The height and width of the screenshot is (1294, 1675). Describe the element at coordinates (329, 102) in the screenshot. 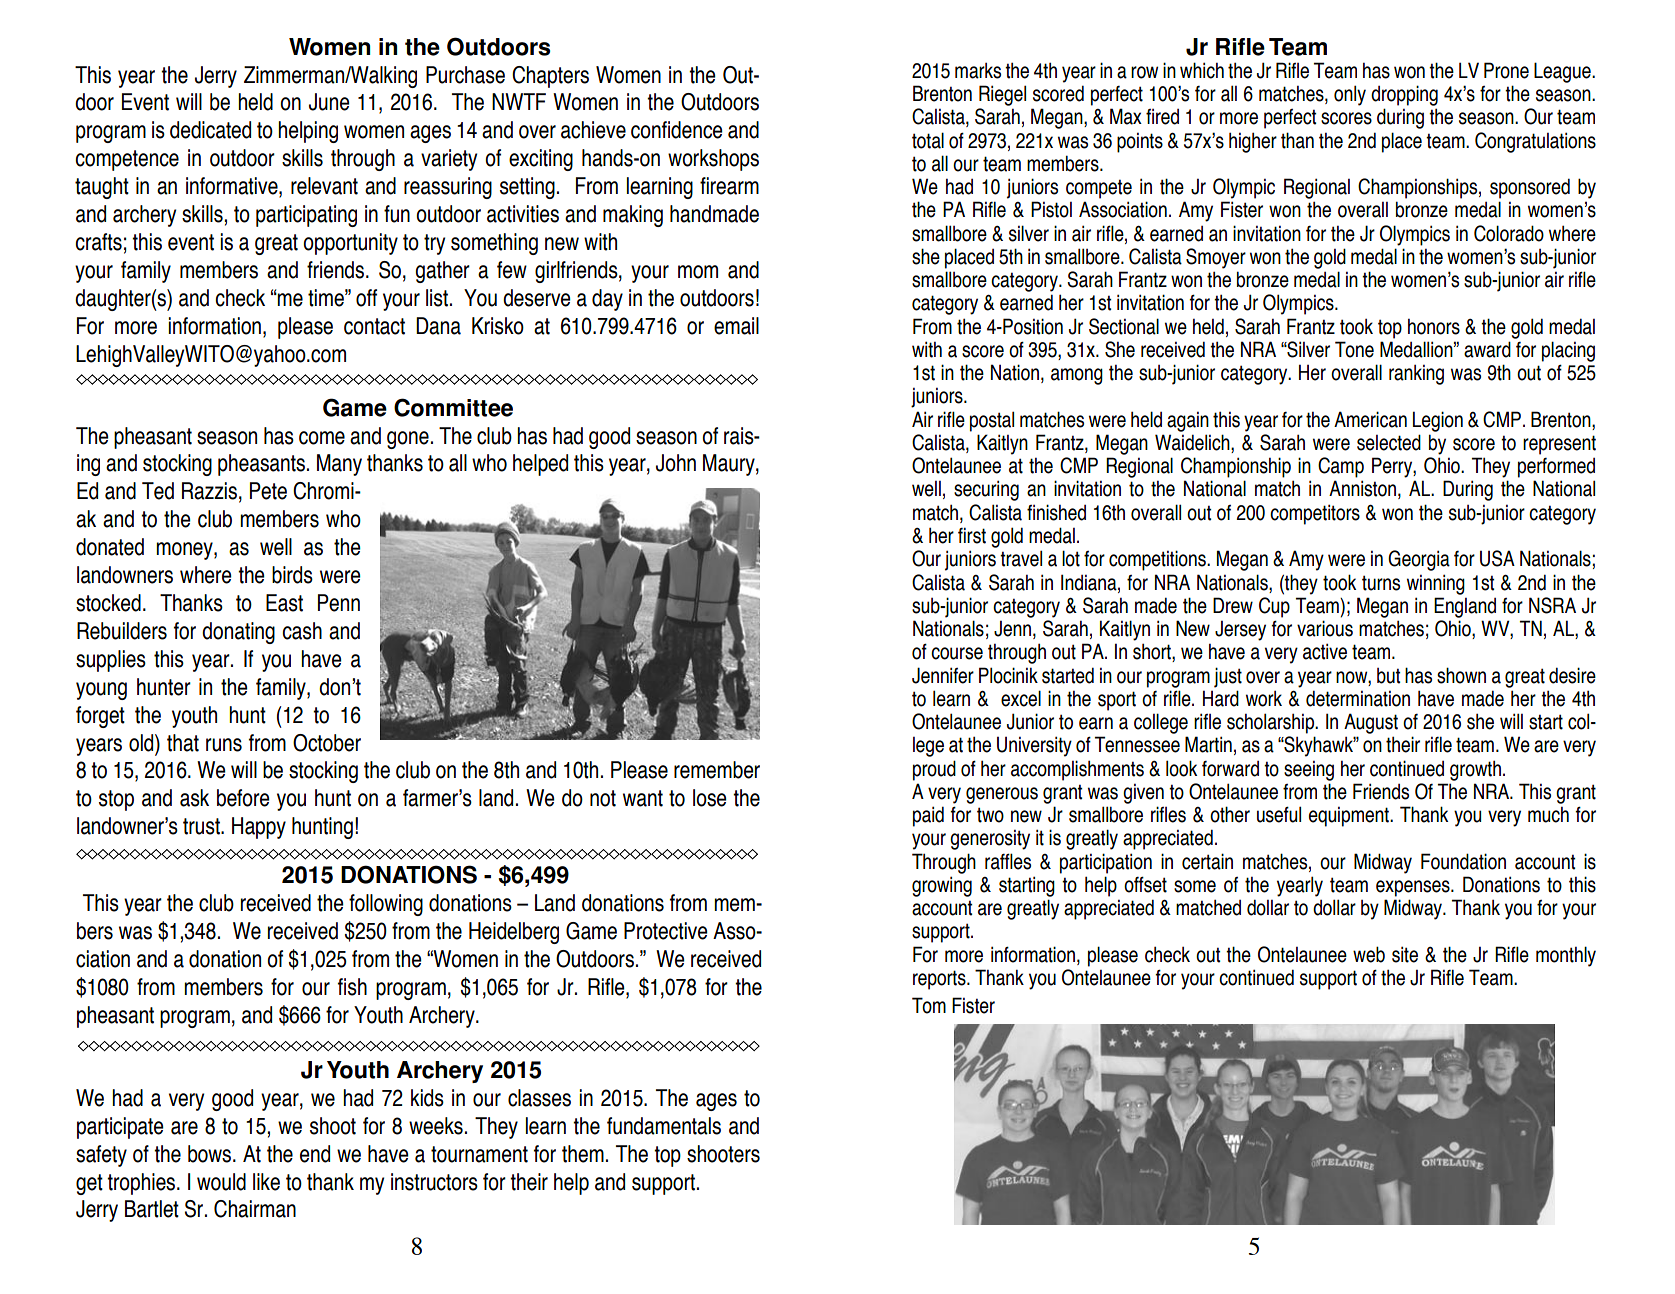

I see `June` at that location.
